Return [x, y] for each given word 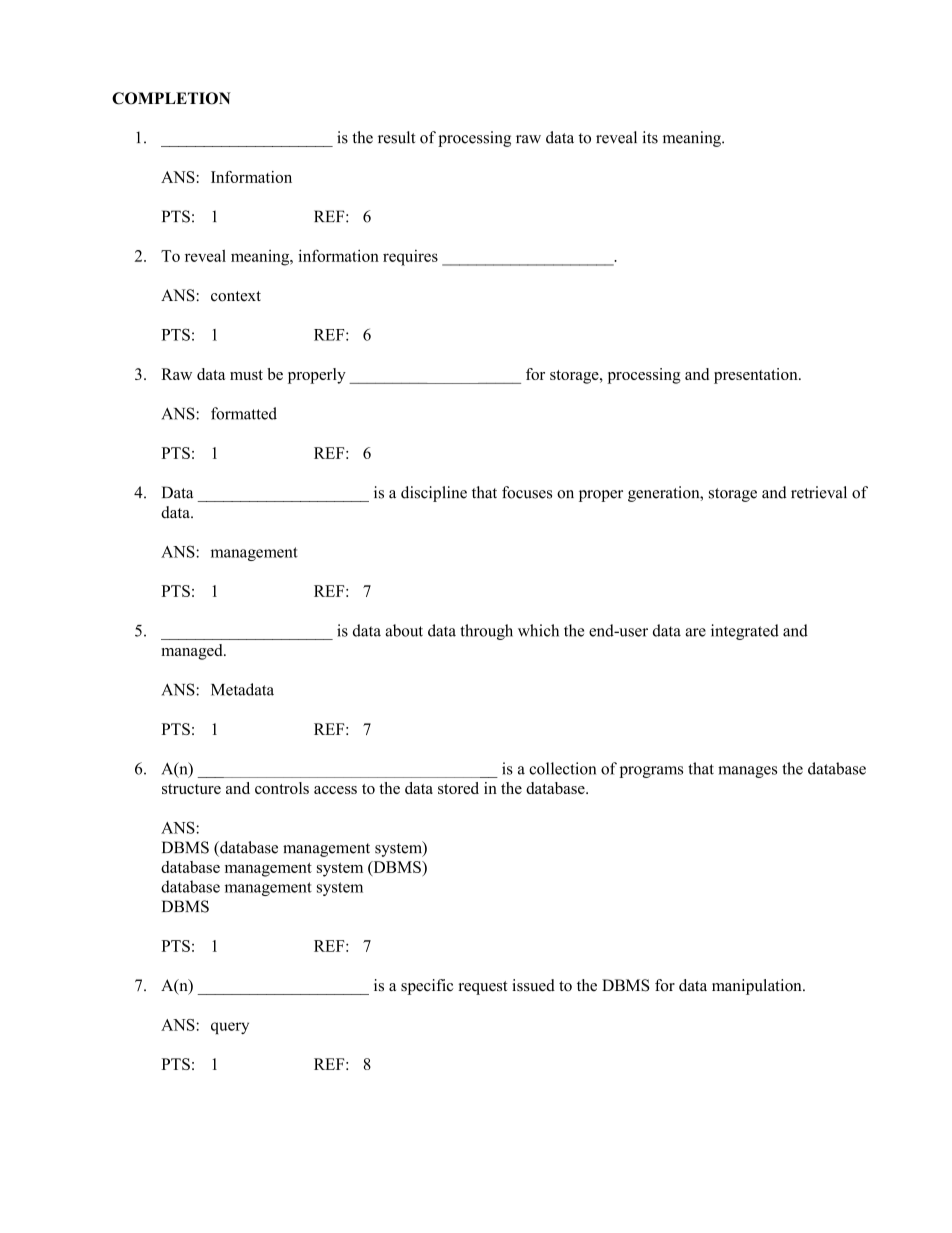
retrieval [819, 492]
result [396, 137]
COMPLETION [171, 98]
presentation [757, 376]
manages [747, 772]
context [236, 296]
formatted [244, 413]
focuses [527, 492]
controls [282, 788]
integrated [745, 632]
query [230, 1028]
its [650, 137]
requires [410, 258]
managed [193, 652]
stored [458, 788]
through [486, 632]
